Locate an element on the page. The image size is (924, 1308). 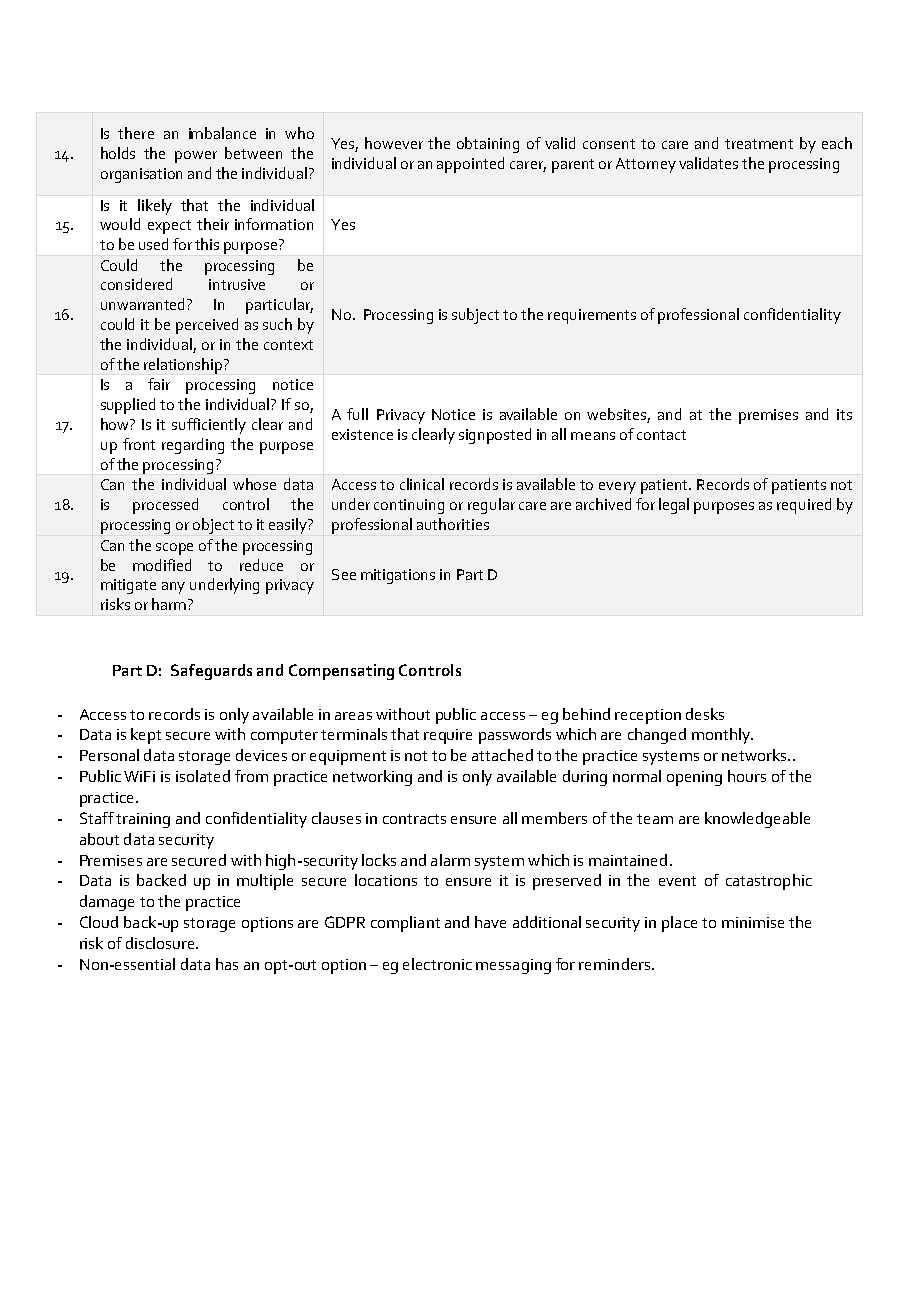
existence is located at coordinates (362, 434).
